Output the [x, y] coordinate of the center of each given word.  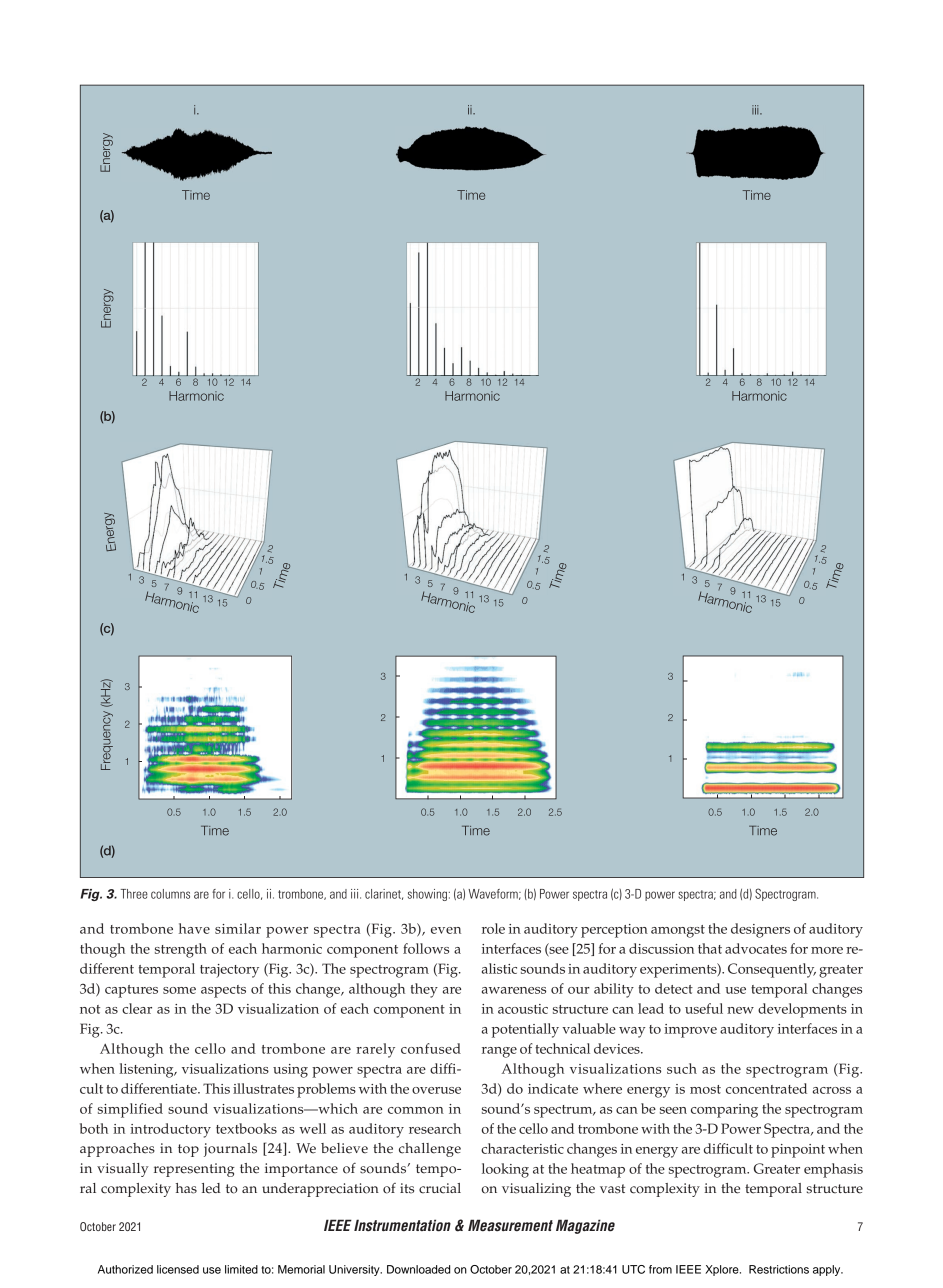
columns [170, 894]
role [493, 928]
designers [760, 930]
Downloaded [418, 1269]
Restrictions [779, 1269]
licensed [178, 1269]
